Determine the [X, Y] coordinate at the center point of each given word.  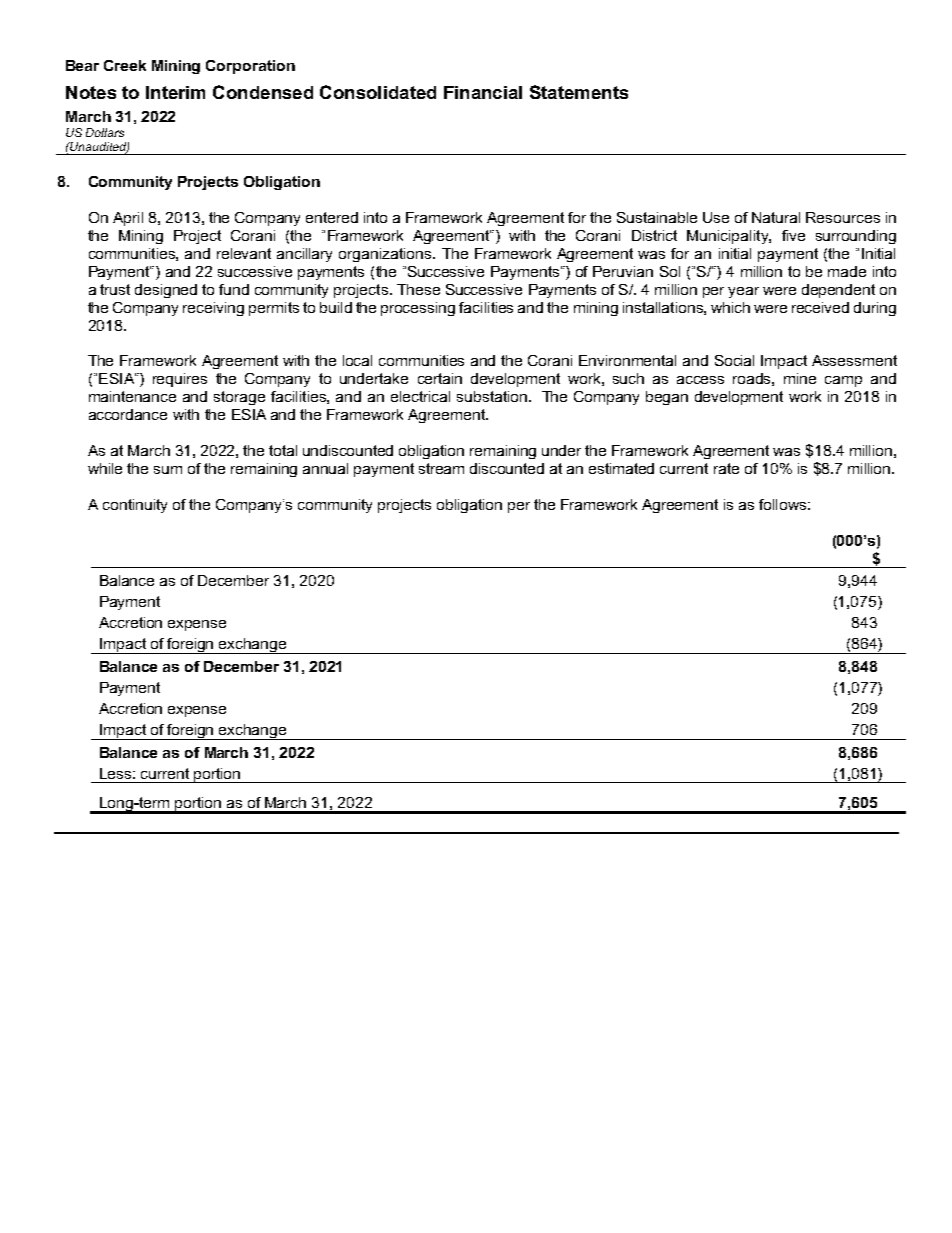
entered [332, 217]
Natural [776, 217]
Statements [579, 92]
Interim [175, 92]
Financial [483, 92]
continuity [135, 506]
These [418, 289]
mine [800, 378]
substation [492, 396]
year [743, 292]
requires [180, 380]
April [128, 219]
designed [166, 291]
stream [441, 468]
